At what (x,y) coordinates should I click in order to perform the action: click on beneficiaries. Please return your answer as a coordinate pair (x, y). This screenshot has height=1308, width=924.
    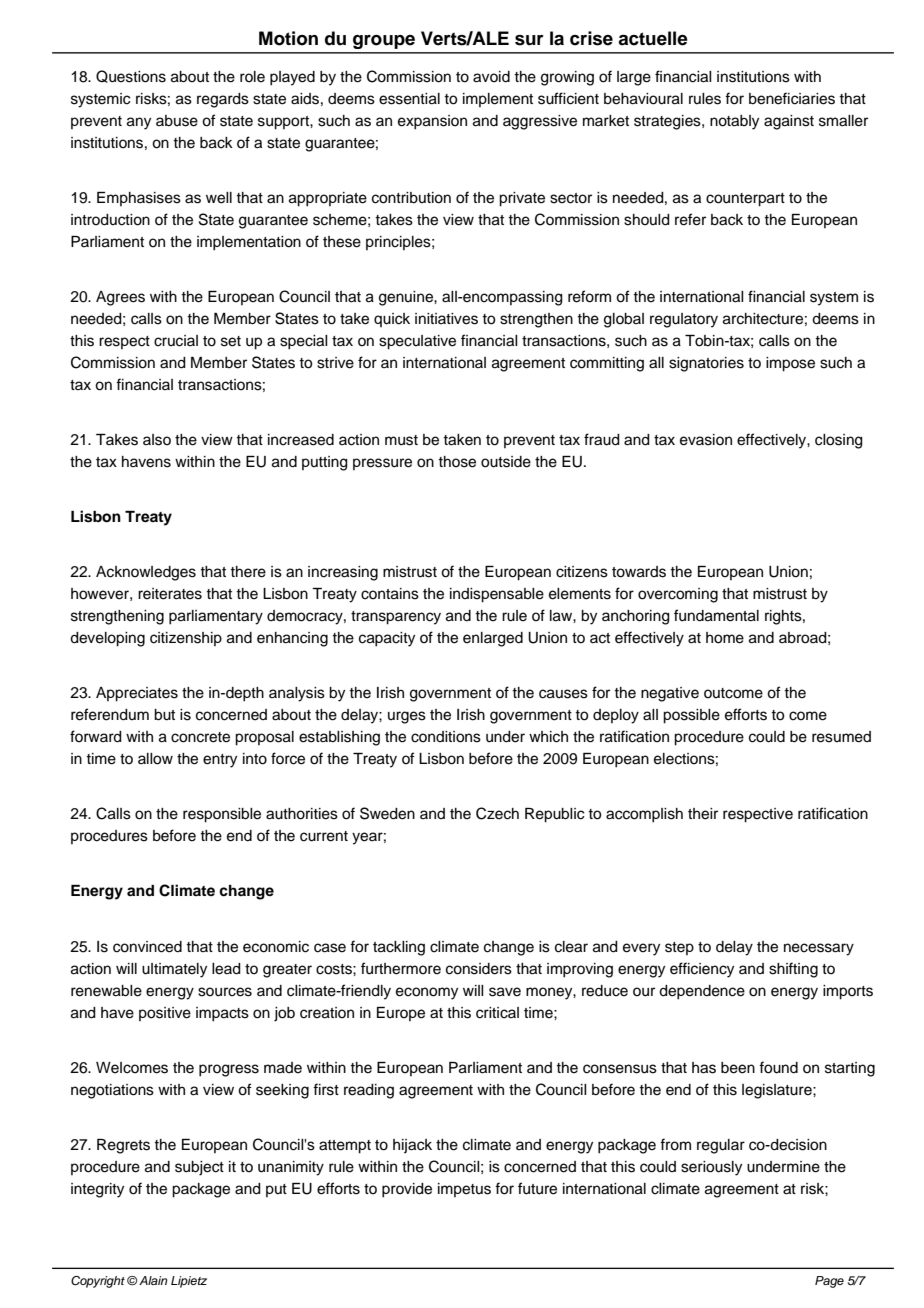
    Looking at the image, I should click on (792, 98).
